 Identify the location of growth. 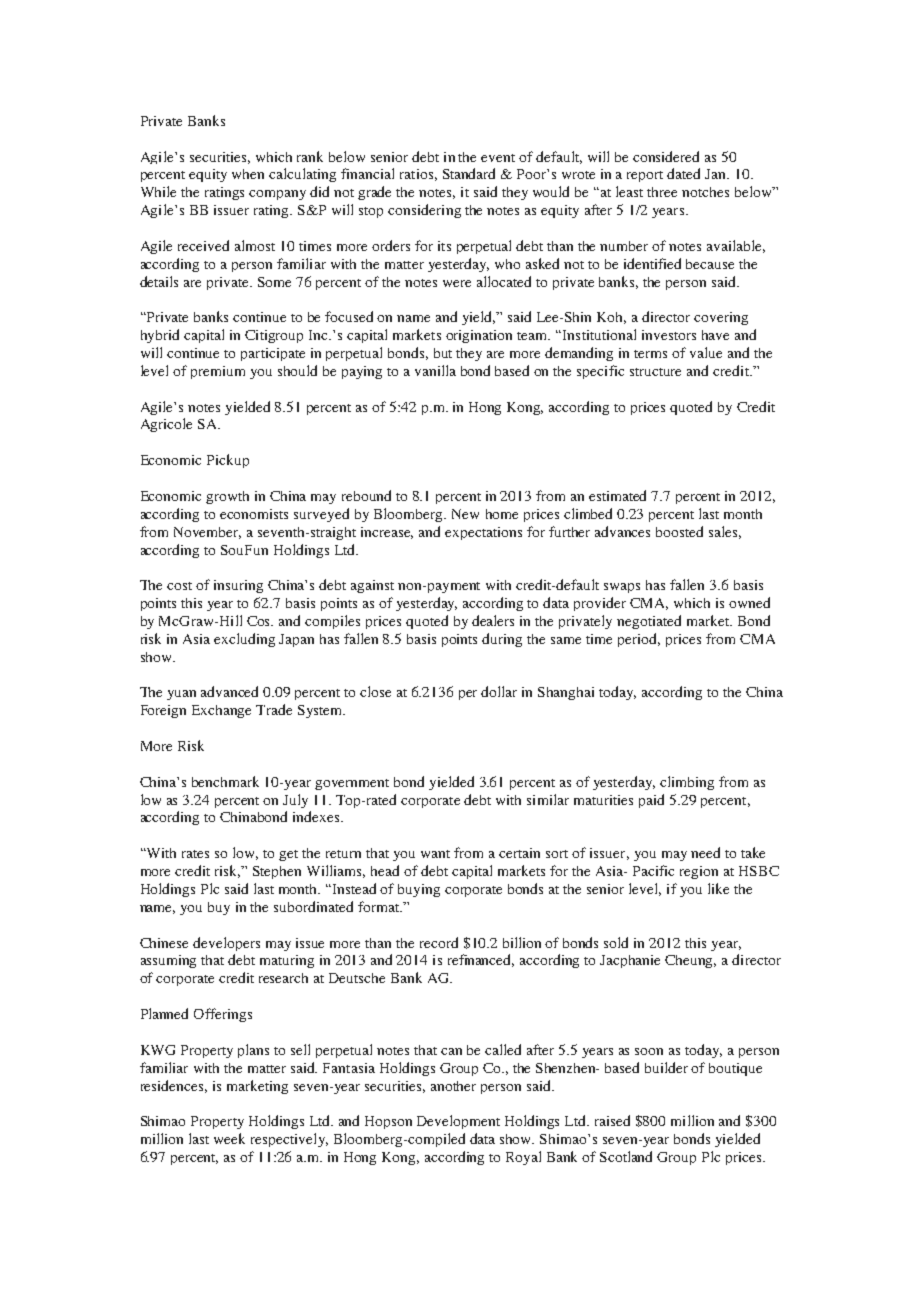
(227, 497).
